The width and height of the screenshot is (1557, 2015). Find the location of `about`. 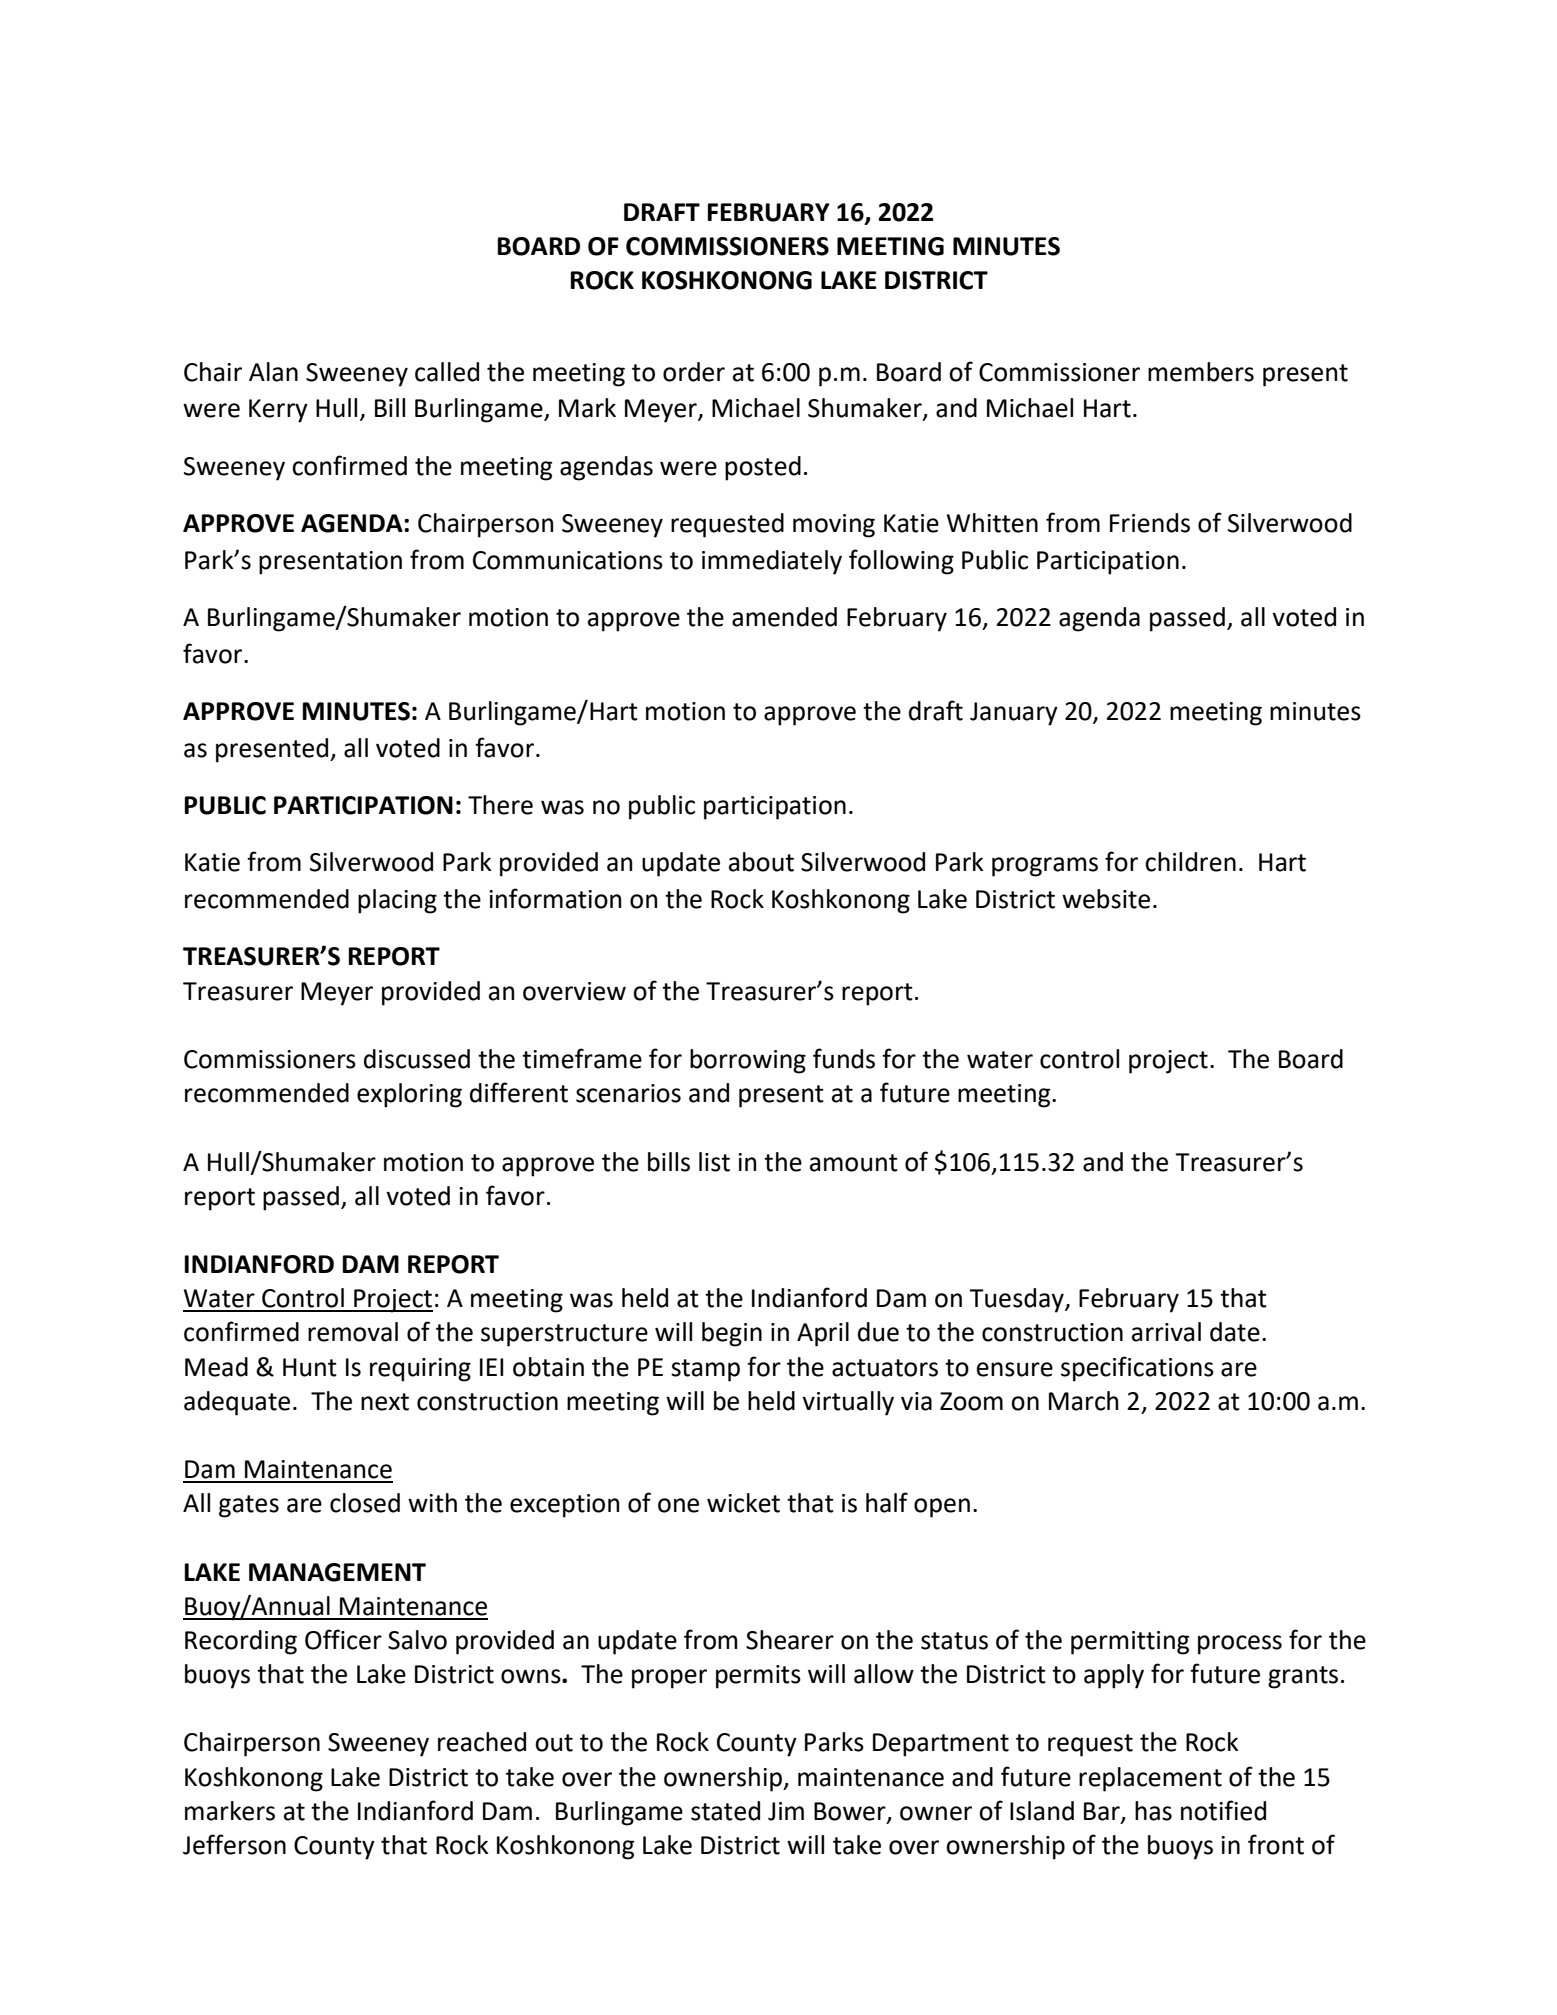

about is located at coordinates (761, 862).
